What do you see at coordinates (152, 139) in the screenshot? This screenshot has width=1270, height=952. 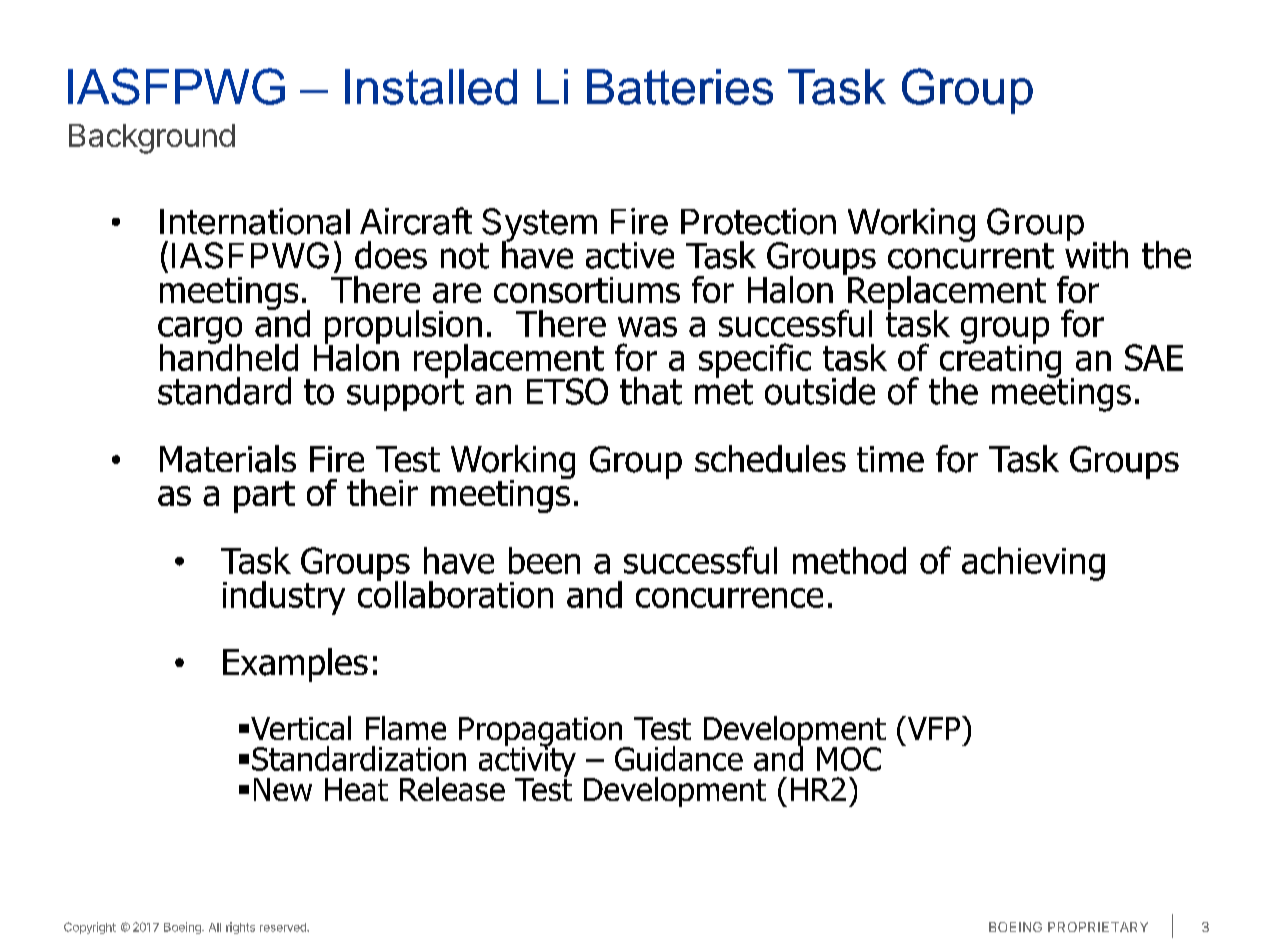 I see `Background` at bounding box center [152, 139].
